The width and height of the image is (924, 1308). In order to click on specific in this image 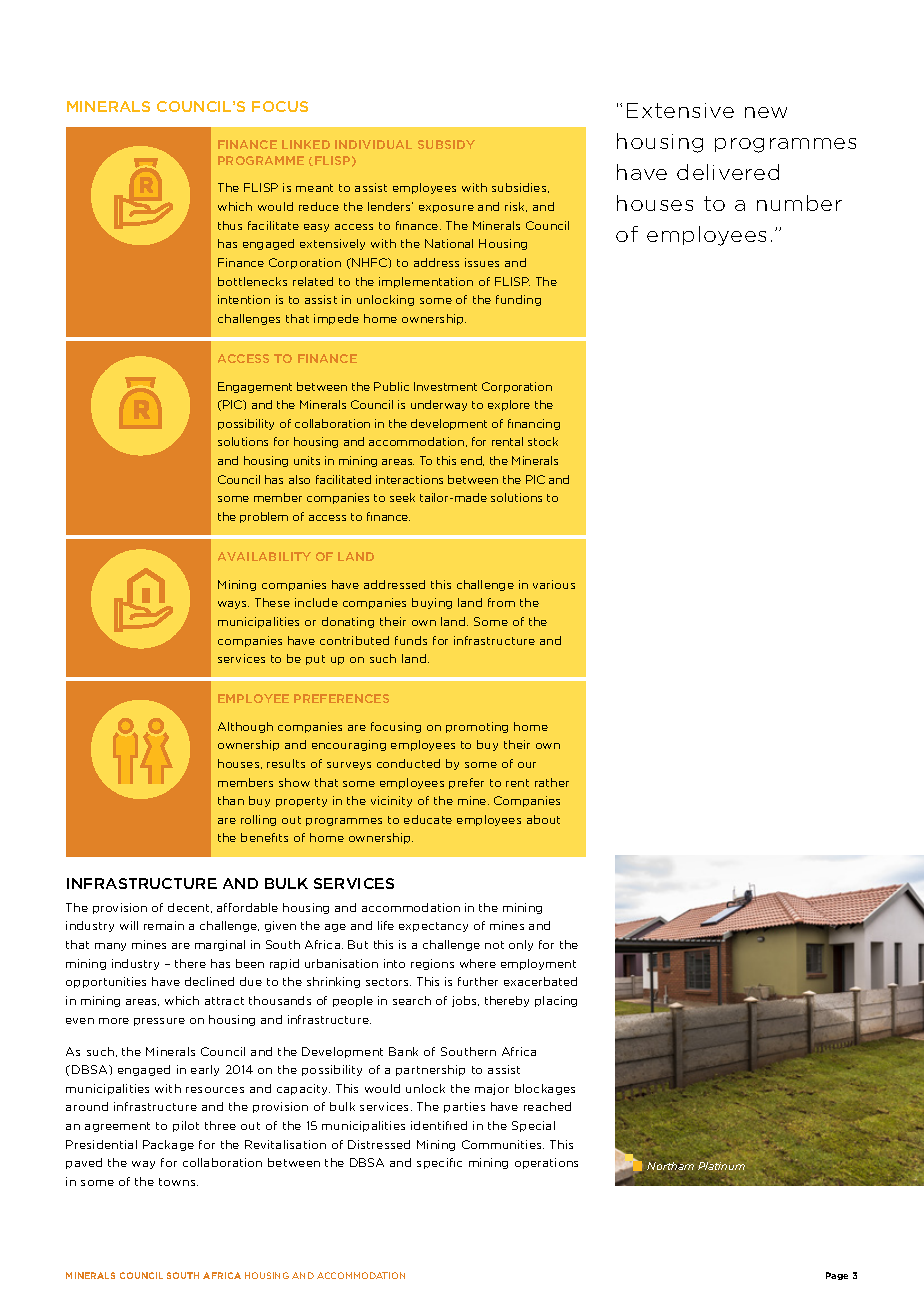, I will do `click(439, 1163)`.
